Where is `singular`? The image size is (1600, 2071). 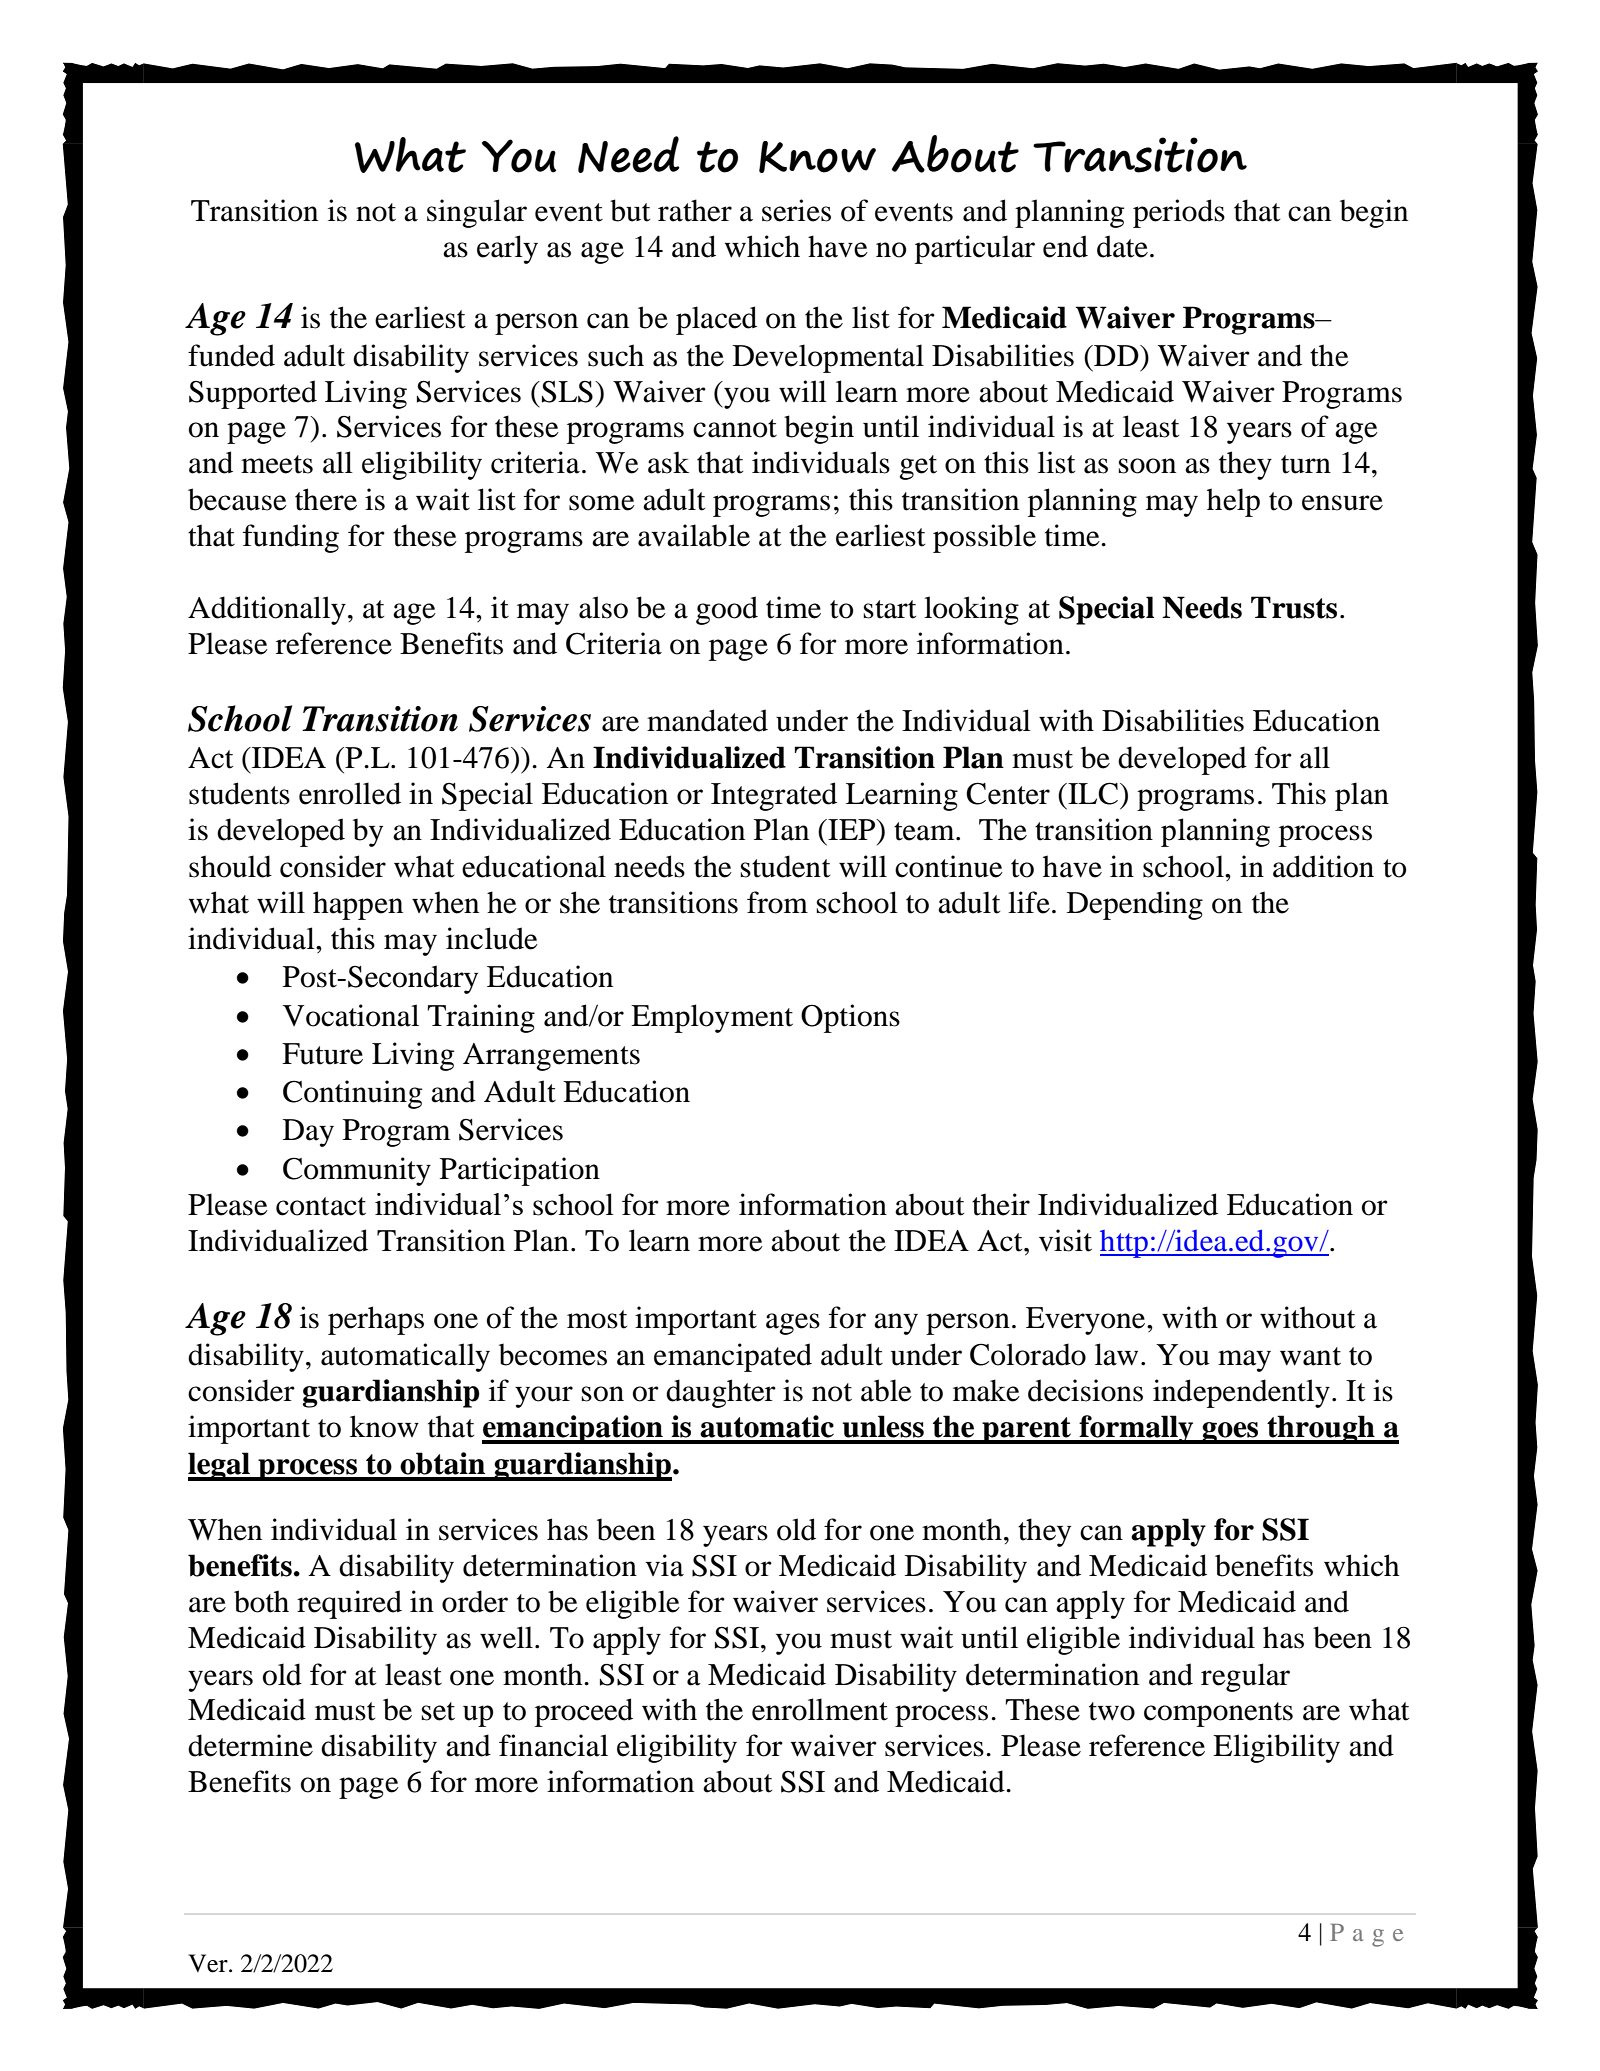 singular is located at coordinates (477, 213).
